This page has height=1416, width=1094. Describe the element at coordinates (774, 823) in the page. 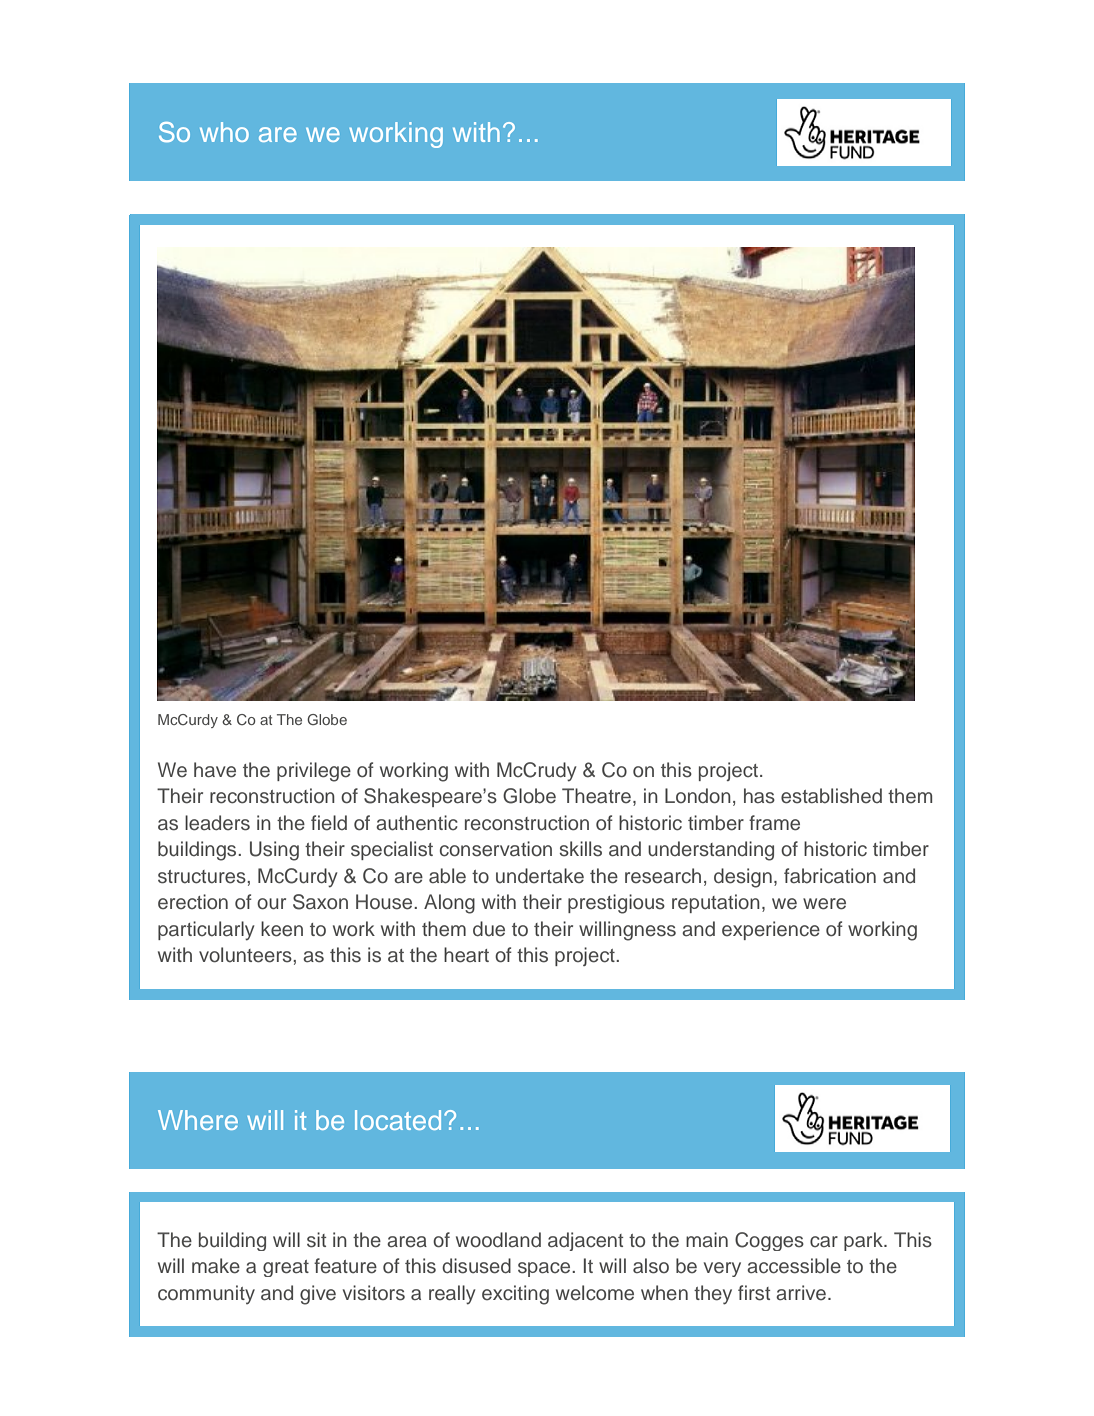

I see `frame` at that location.
